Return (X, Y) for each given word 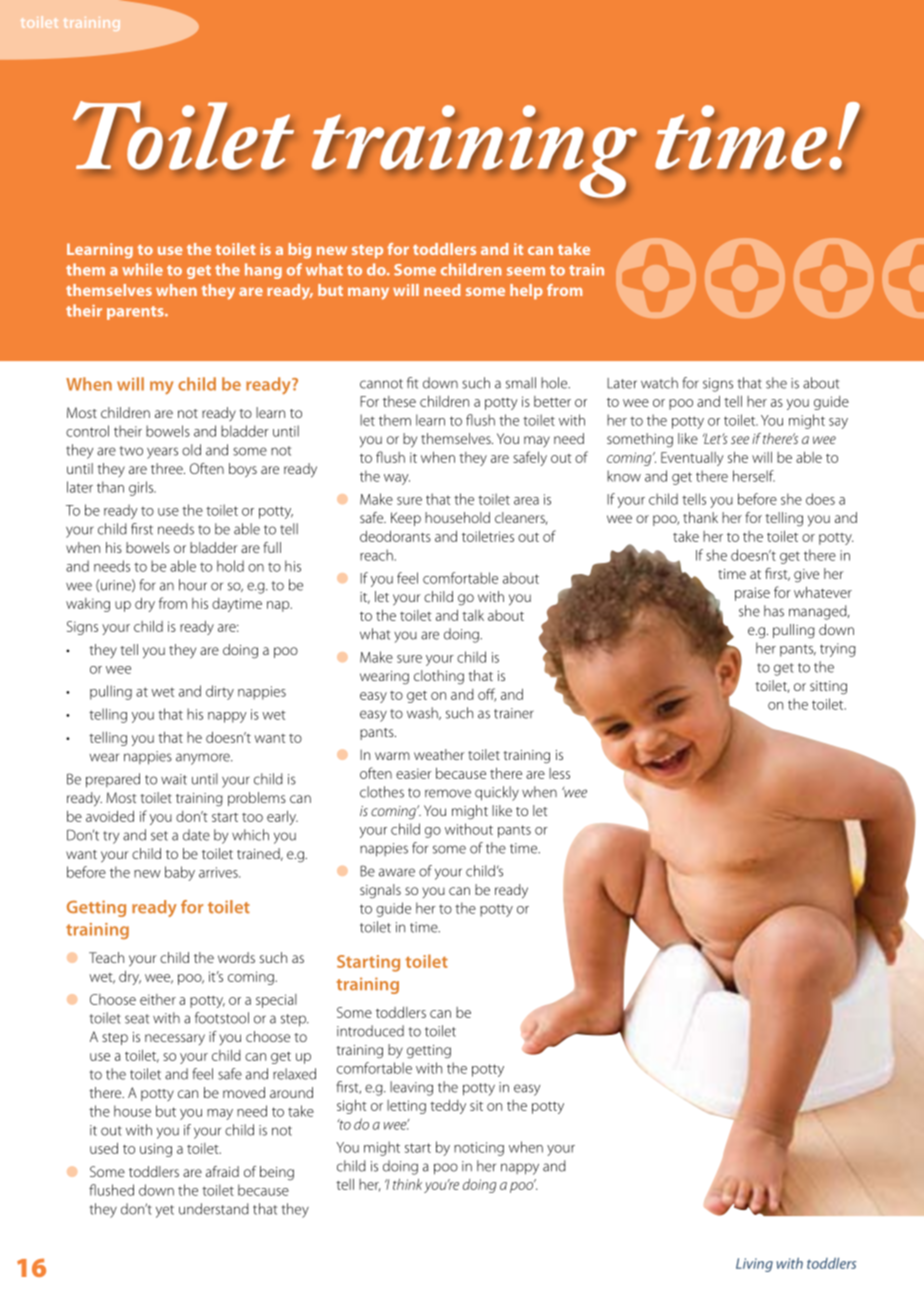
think (407, 1184)
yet (165, 1211)
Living (754, 1265)
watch (659, 383)
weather (439, 754)
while (142, 269)
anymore (204, 759)
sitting (828, 688)
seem (526, 271)
